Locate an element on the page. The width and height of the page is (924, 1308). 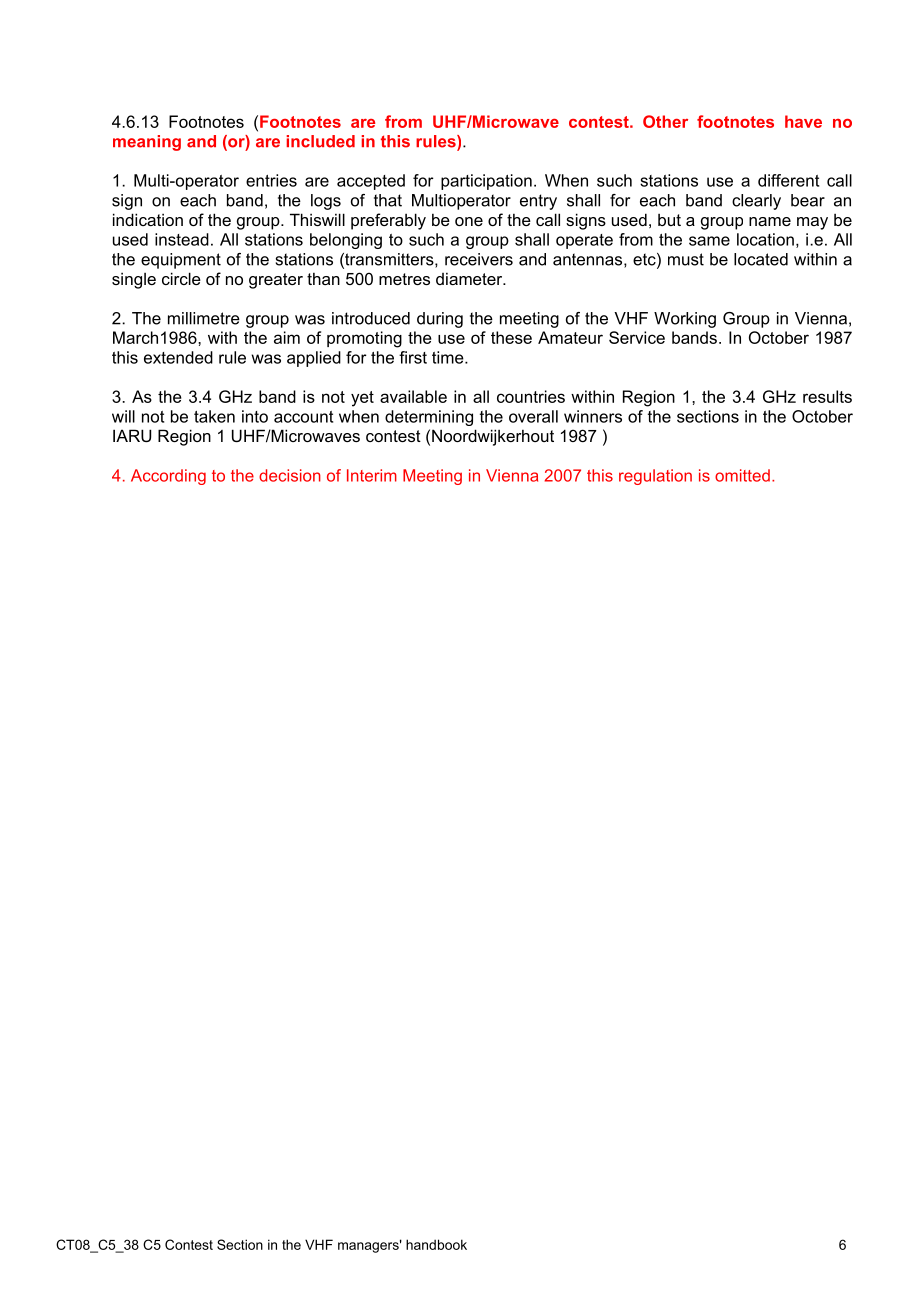
Interim is located at coordinates (372, 475).
